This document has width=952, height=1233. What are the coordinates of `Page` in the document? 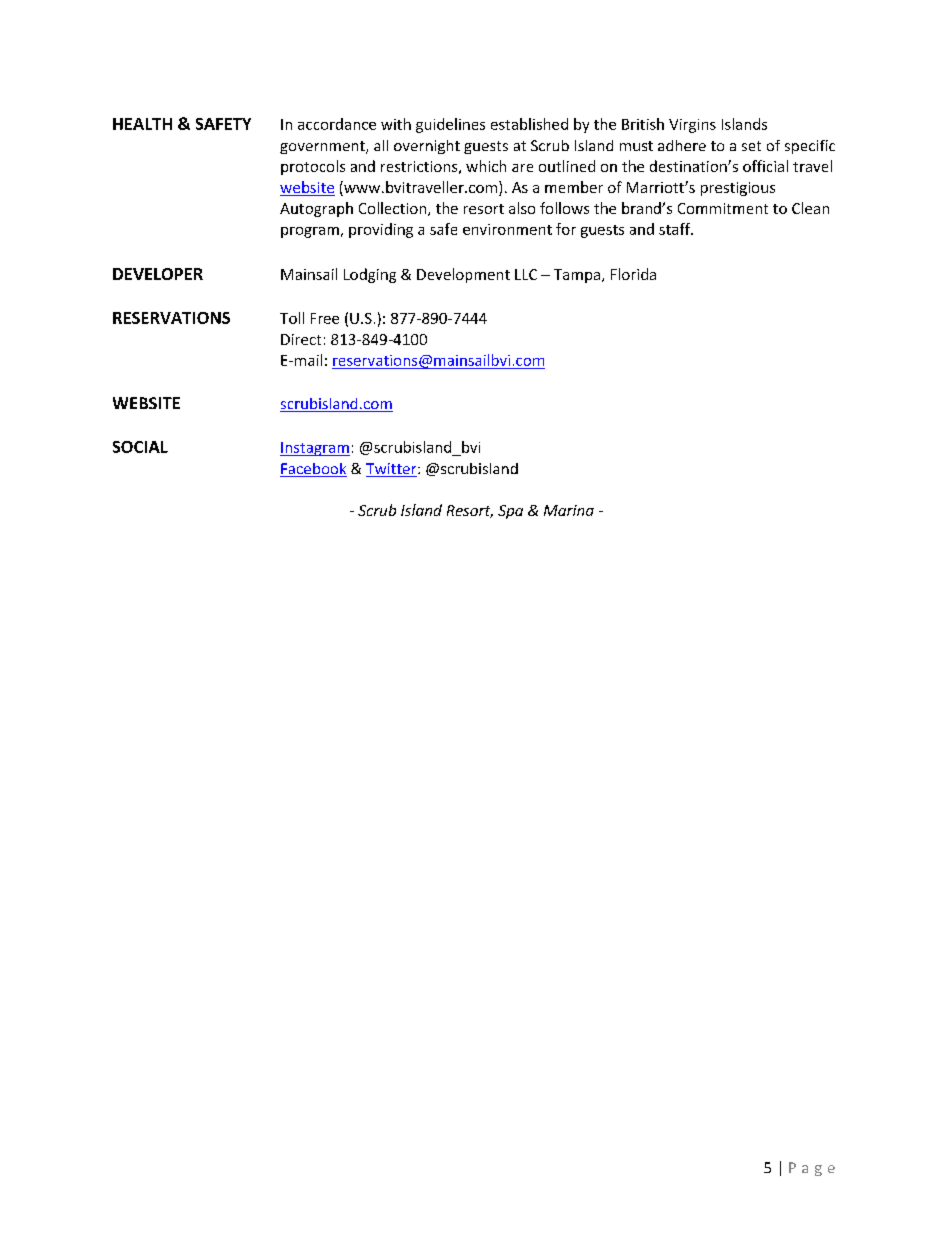 It's located at (812, 1169).
